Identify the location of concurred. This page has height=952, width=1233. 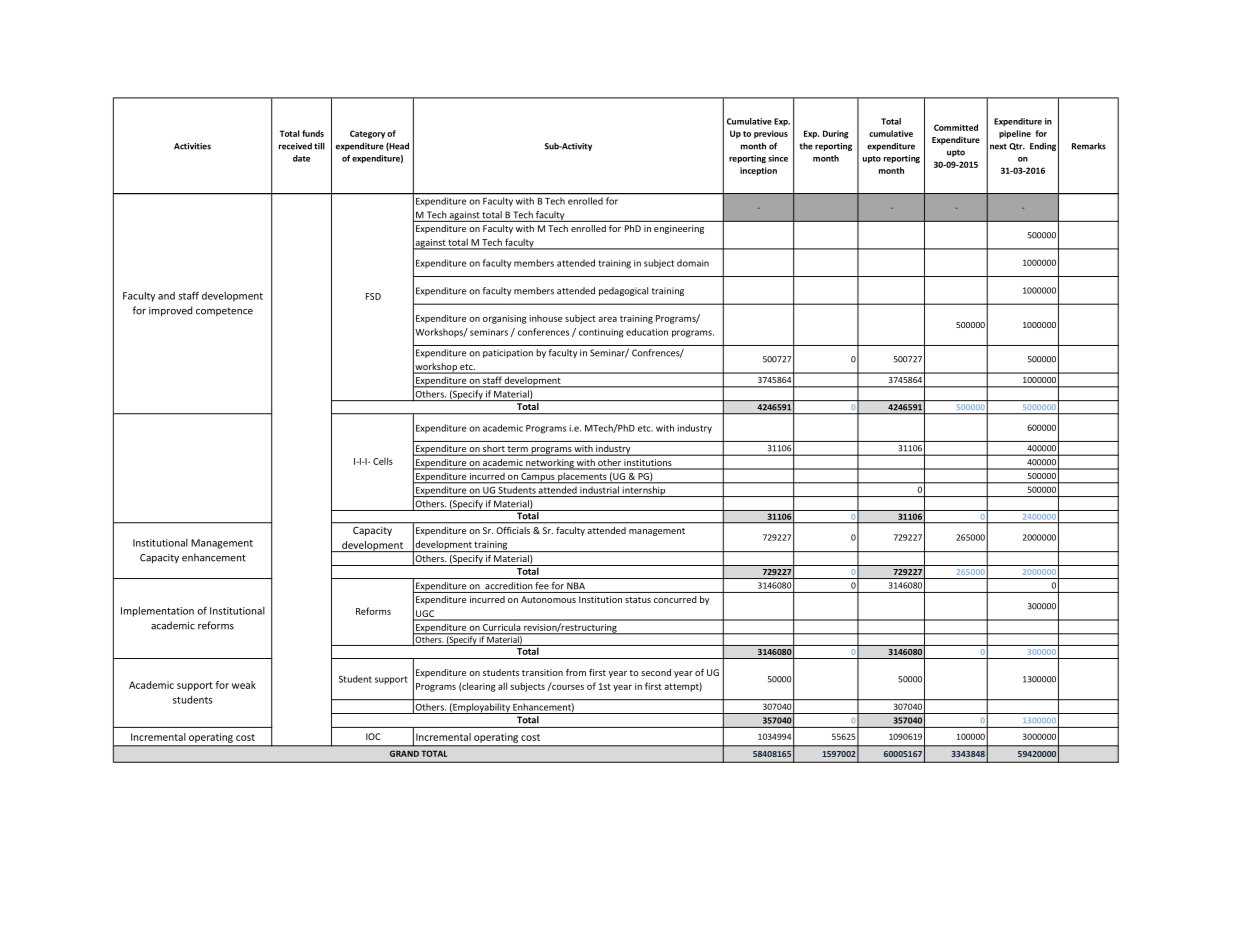
(675, 599).
